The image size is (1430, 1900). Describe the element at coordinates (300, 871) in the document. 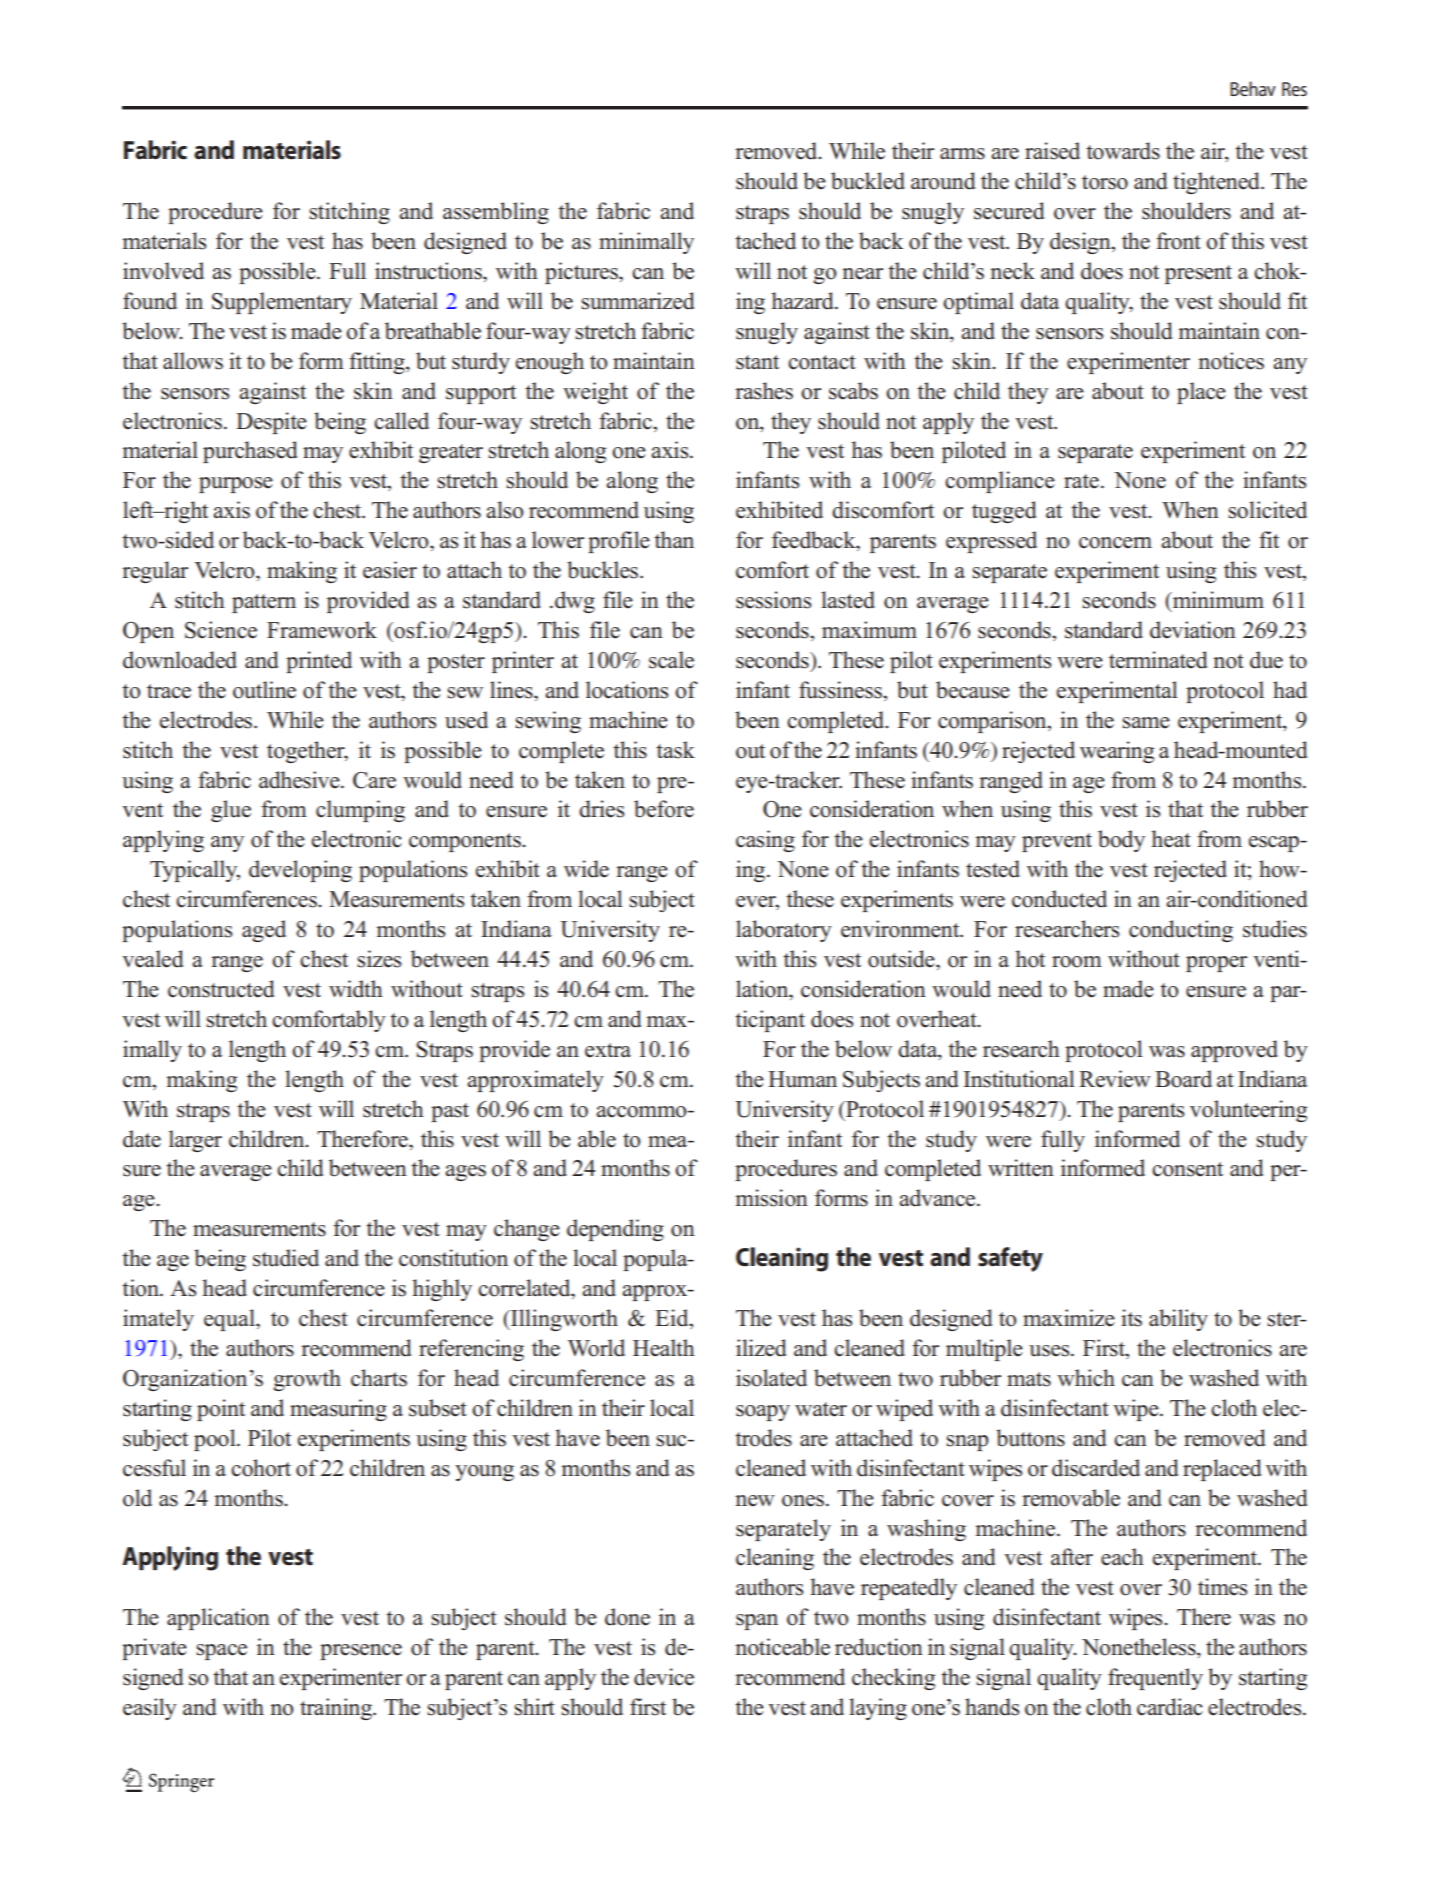

I see `developing` at that location.
